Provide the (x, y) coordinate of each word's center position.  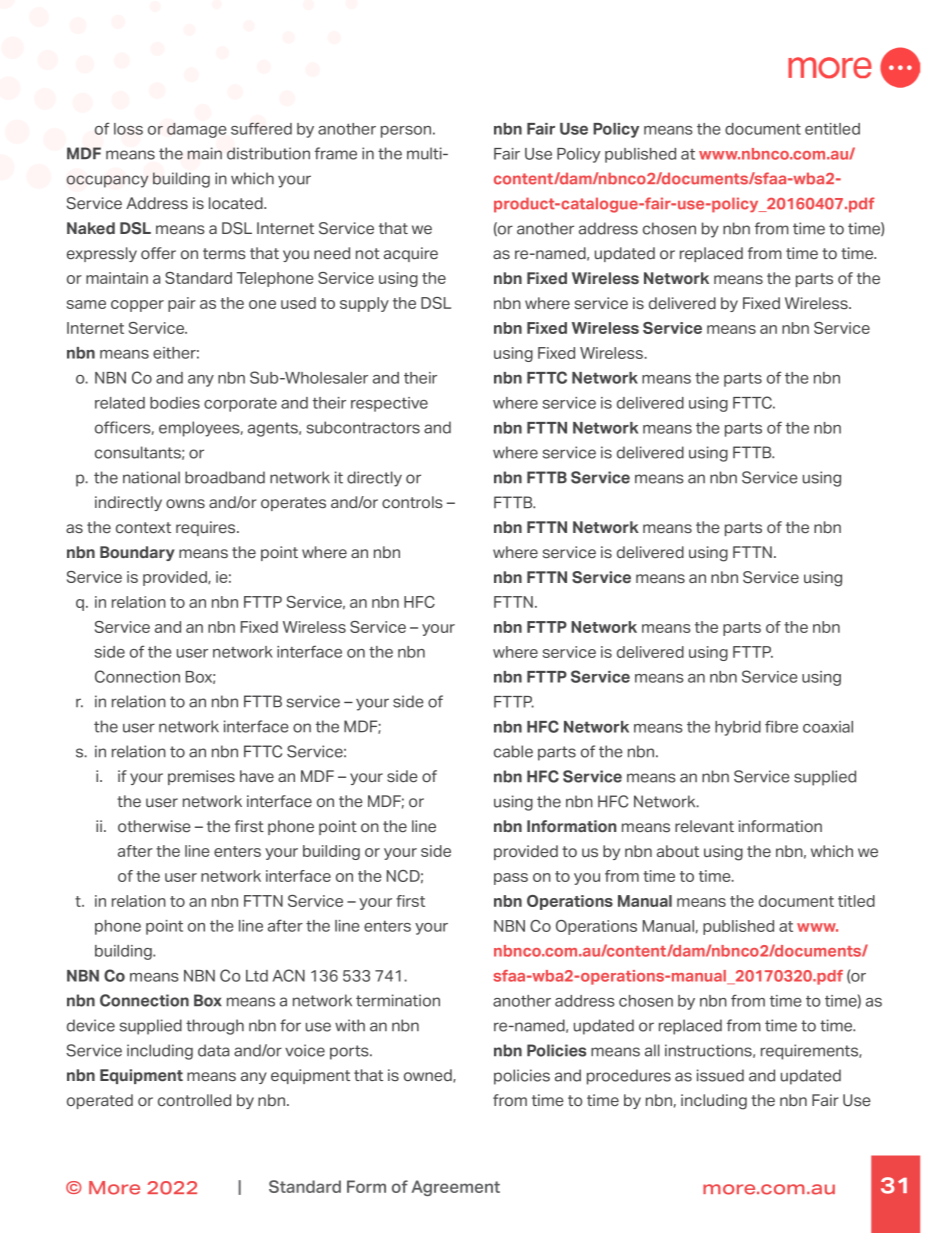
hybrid (738, 728)
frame (336, 153)
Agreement (455, 1188)
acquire (411, 254)
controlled (194, 1100)
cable (513, 751)
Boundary (137, 553)
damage (196, 130)
